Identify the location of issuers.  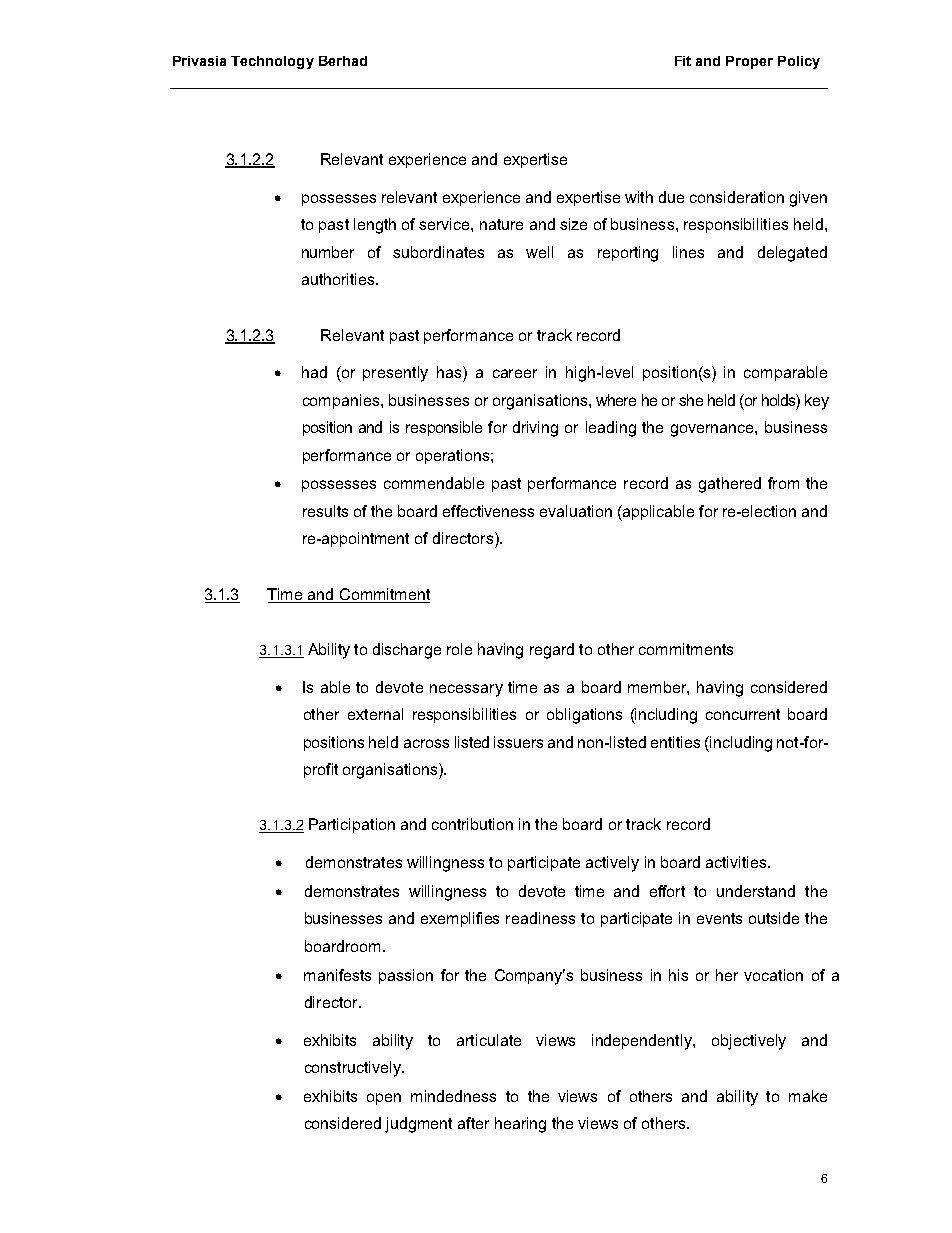
(518, 742).
